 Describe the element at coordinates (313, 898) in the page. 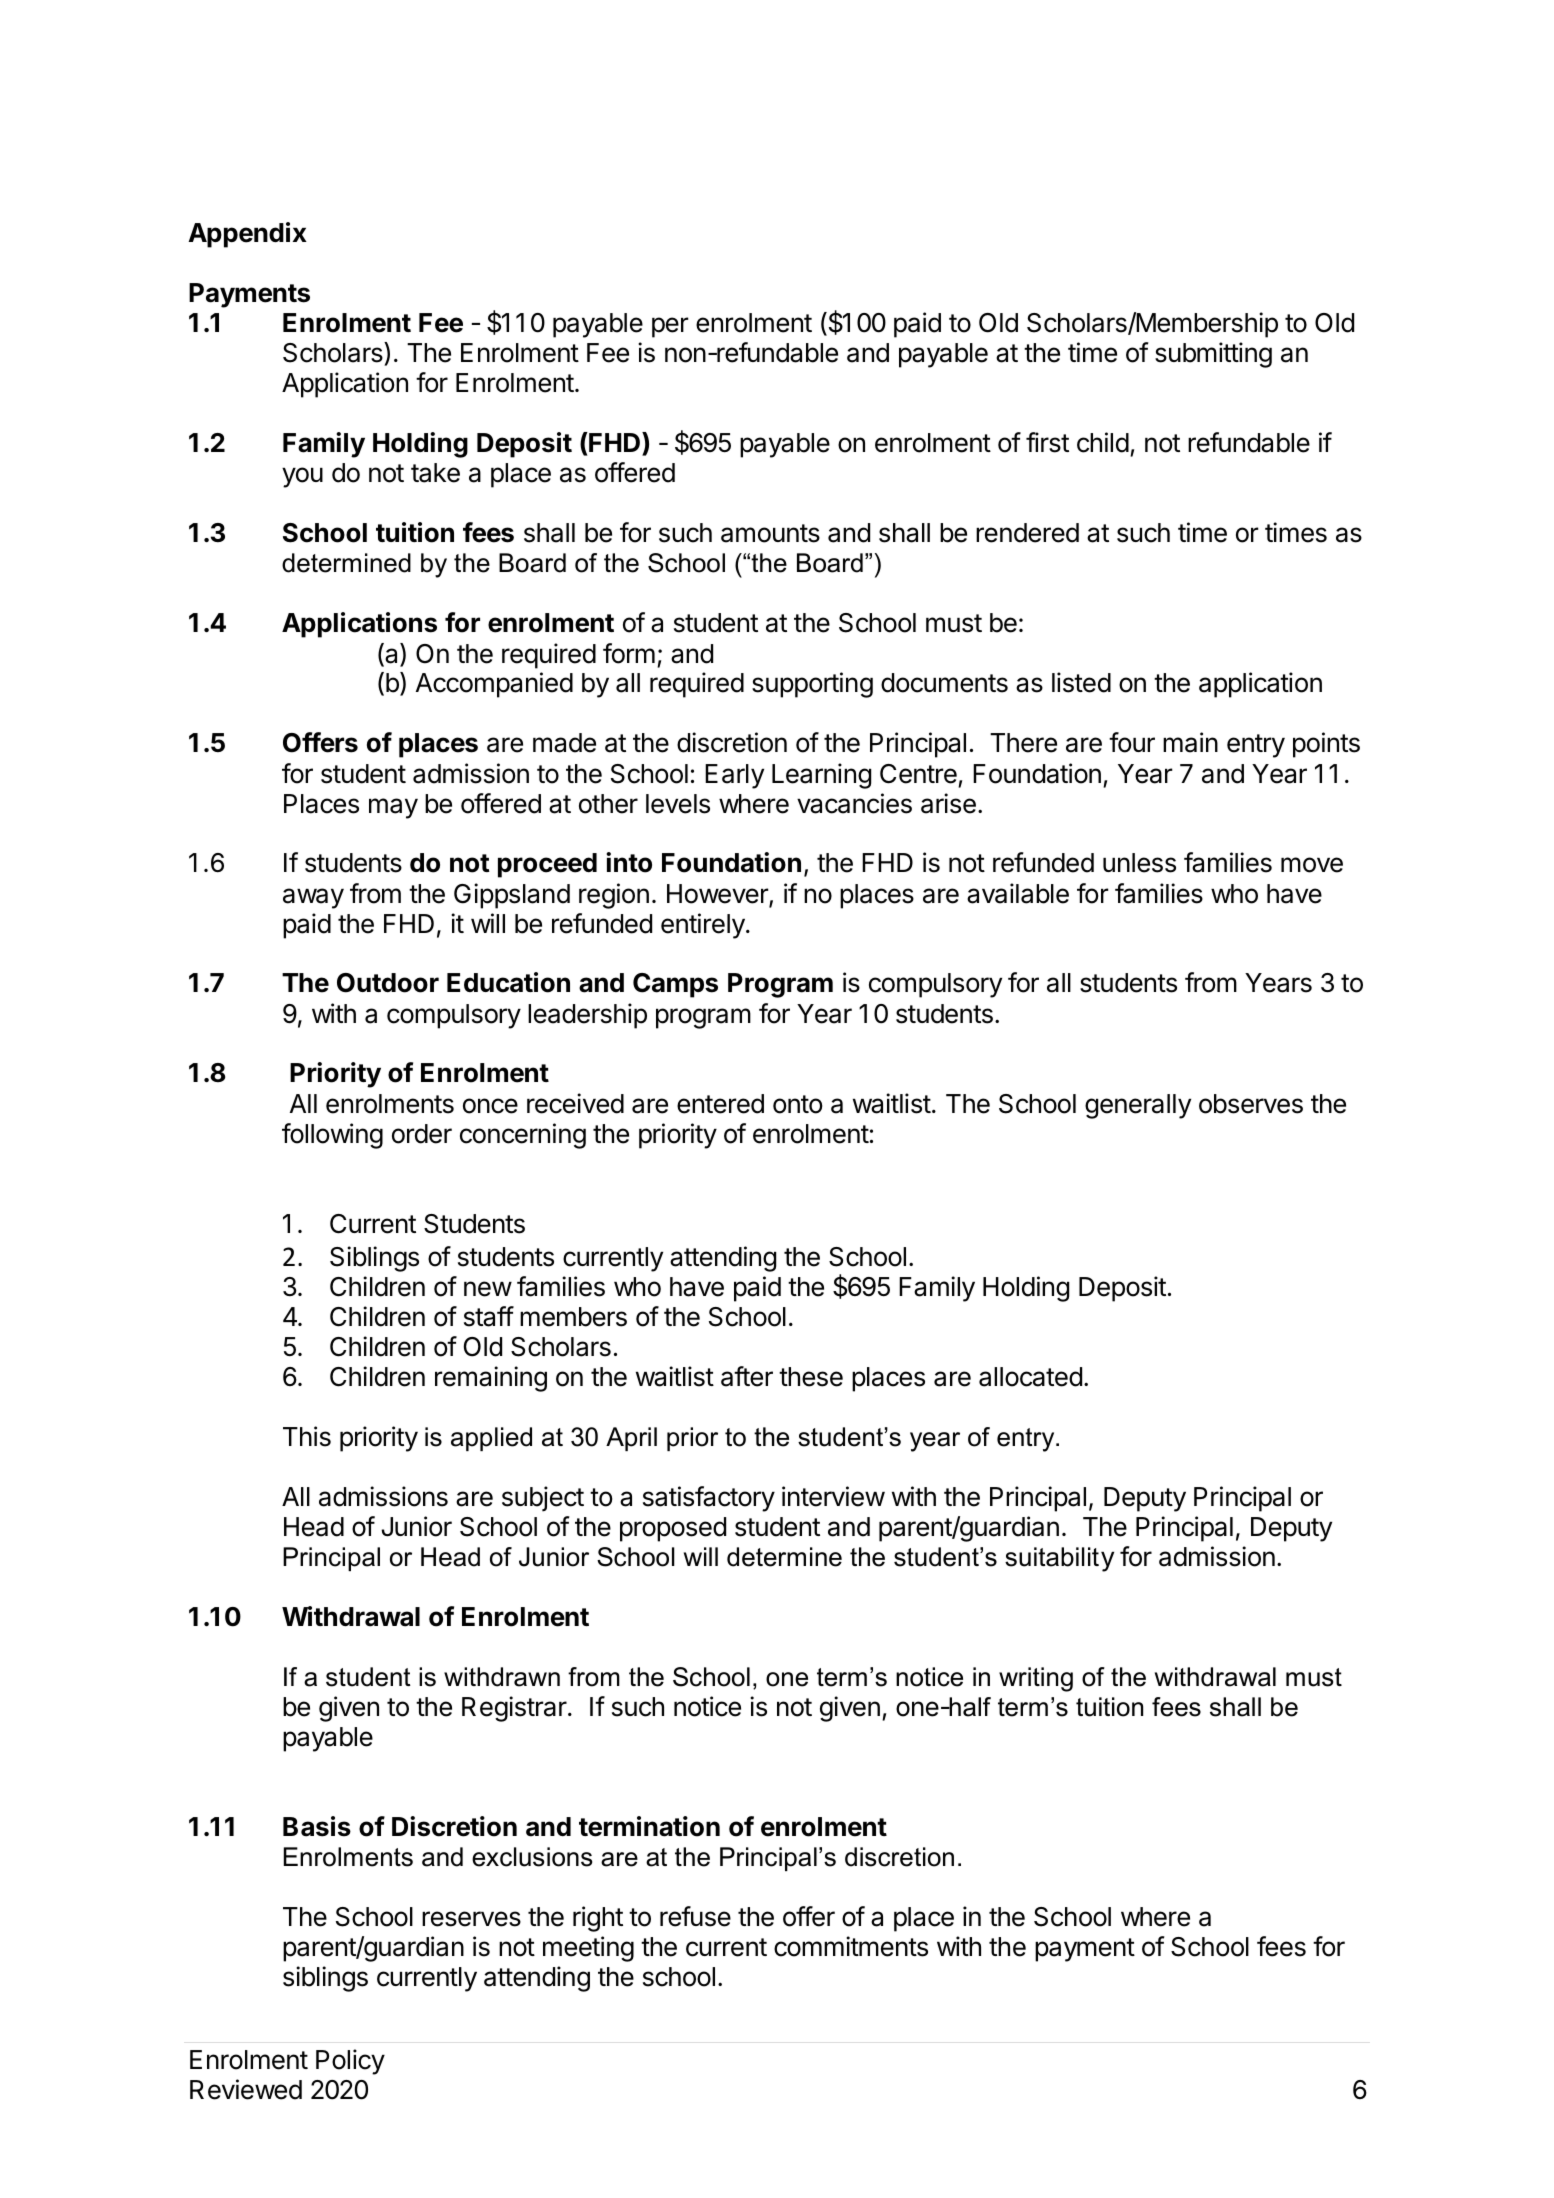

I see `away` at that location.
